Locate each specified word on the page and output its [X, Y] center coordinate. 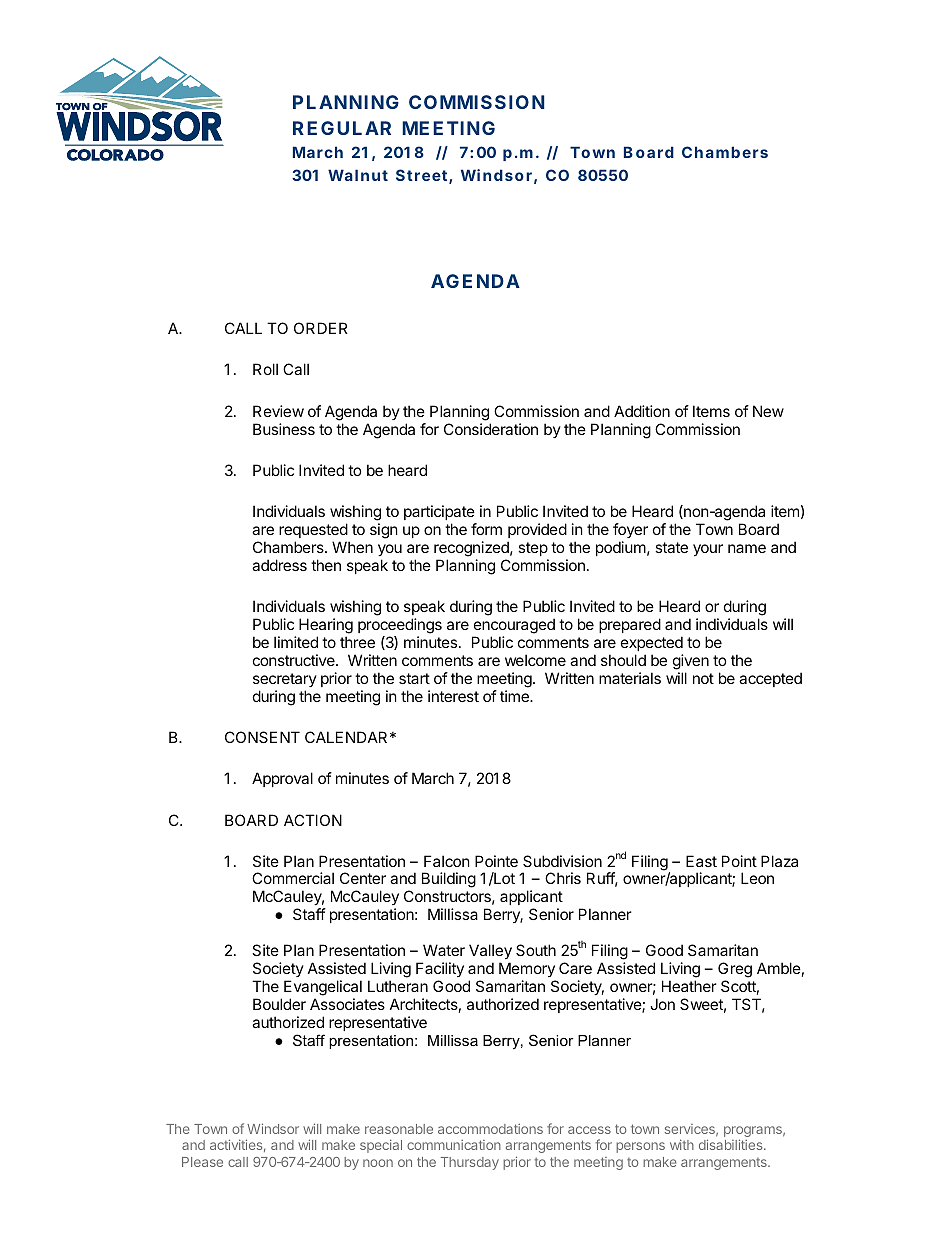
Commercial [293, 878]
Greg [735, 970]
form [486, 529]
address [279, 565]
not [703, 678]
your [708, 550]
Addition [642, 411]
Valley [490, 951]
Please [202, 1162]
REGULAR [342, 128]
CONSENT [262, 737]
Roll [265, 369]
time [515, 696]
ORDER [321, 328]
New [768, 411]
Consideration [491, 429]
